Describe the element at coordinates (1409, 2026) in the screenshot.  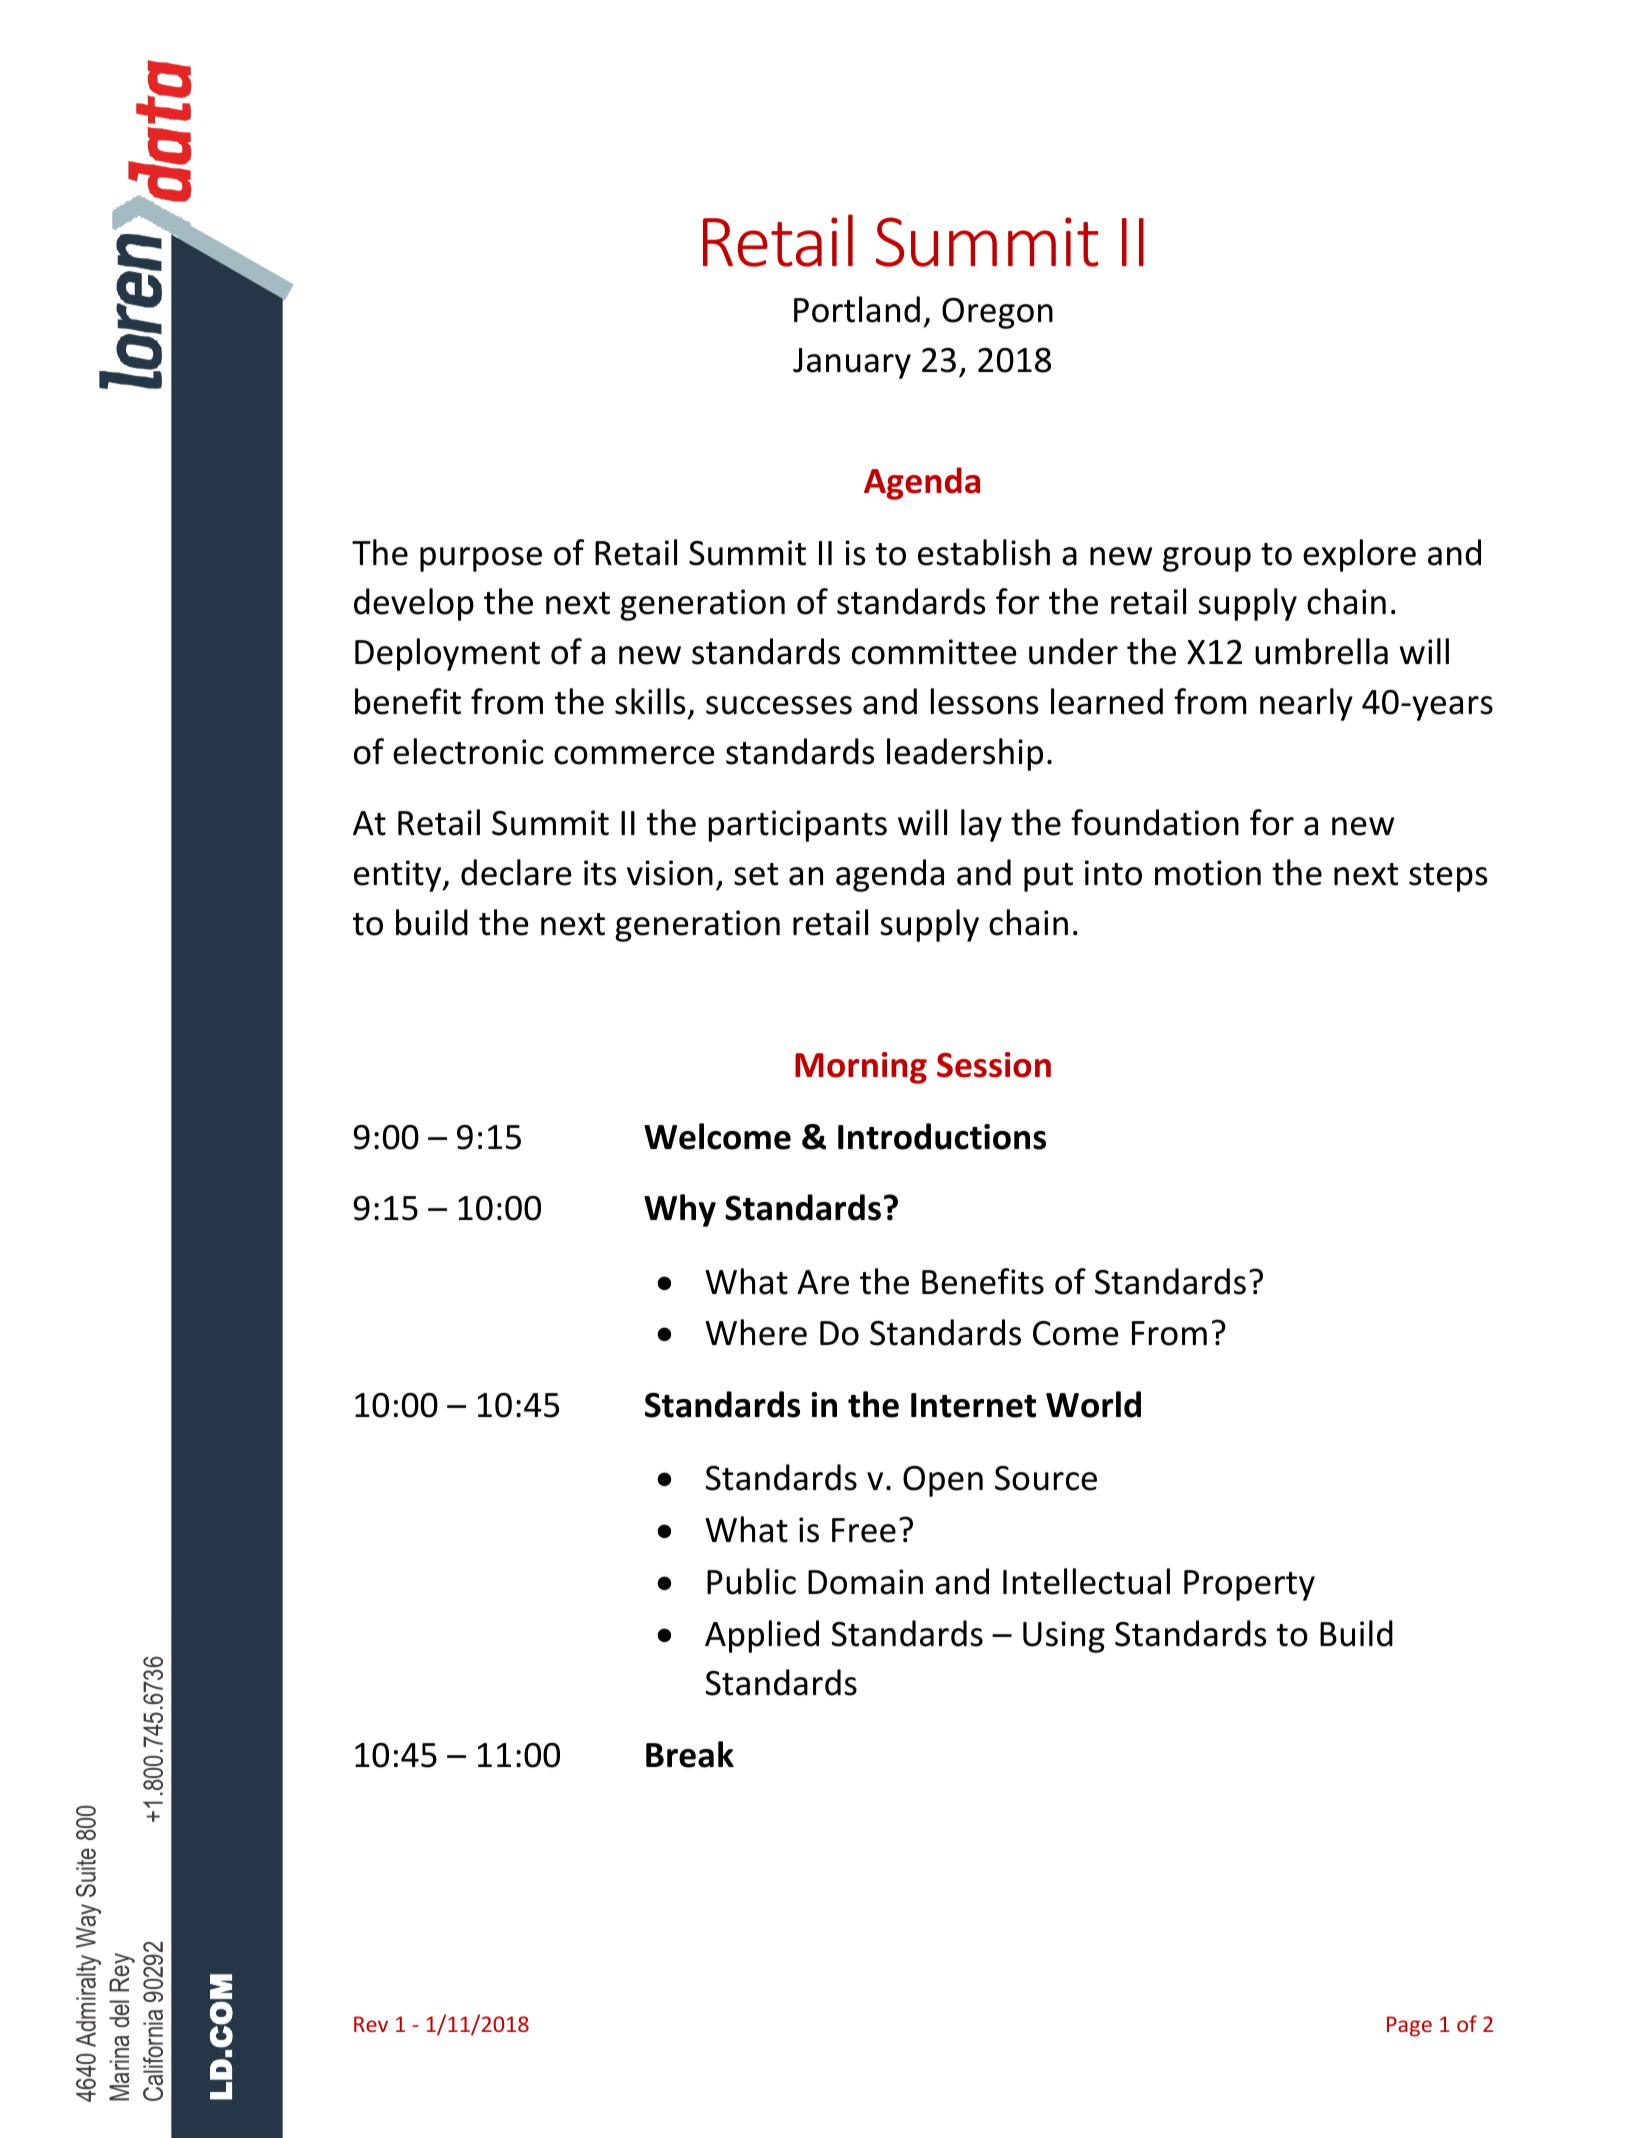
I see `Page` at that location.
